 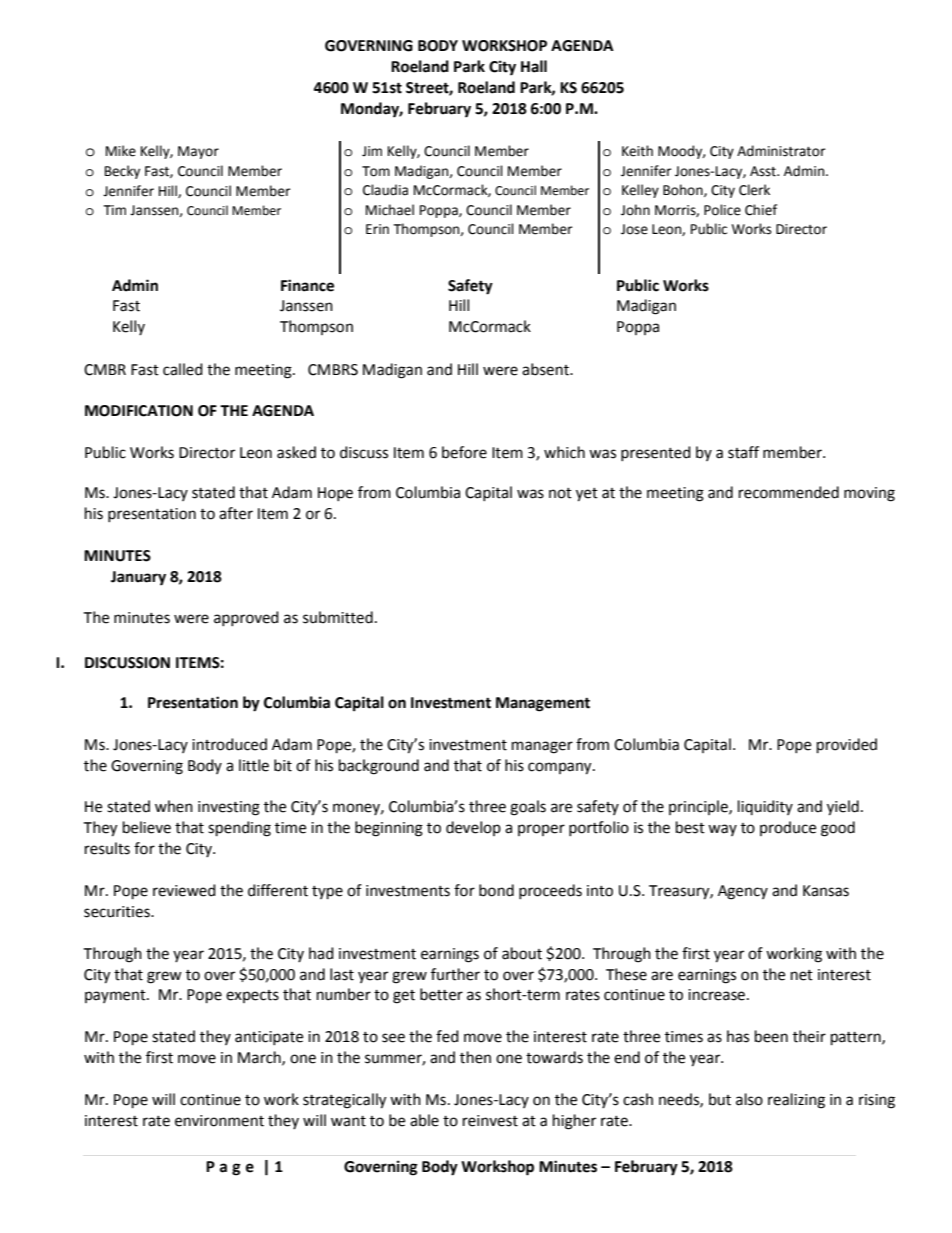 What do you see at coordinates (184, 890) in the image?
I see `reviewed` at bounding box center [184, 890].
